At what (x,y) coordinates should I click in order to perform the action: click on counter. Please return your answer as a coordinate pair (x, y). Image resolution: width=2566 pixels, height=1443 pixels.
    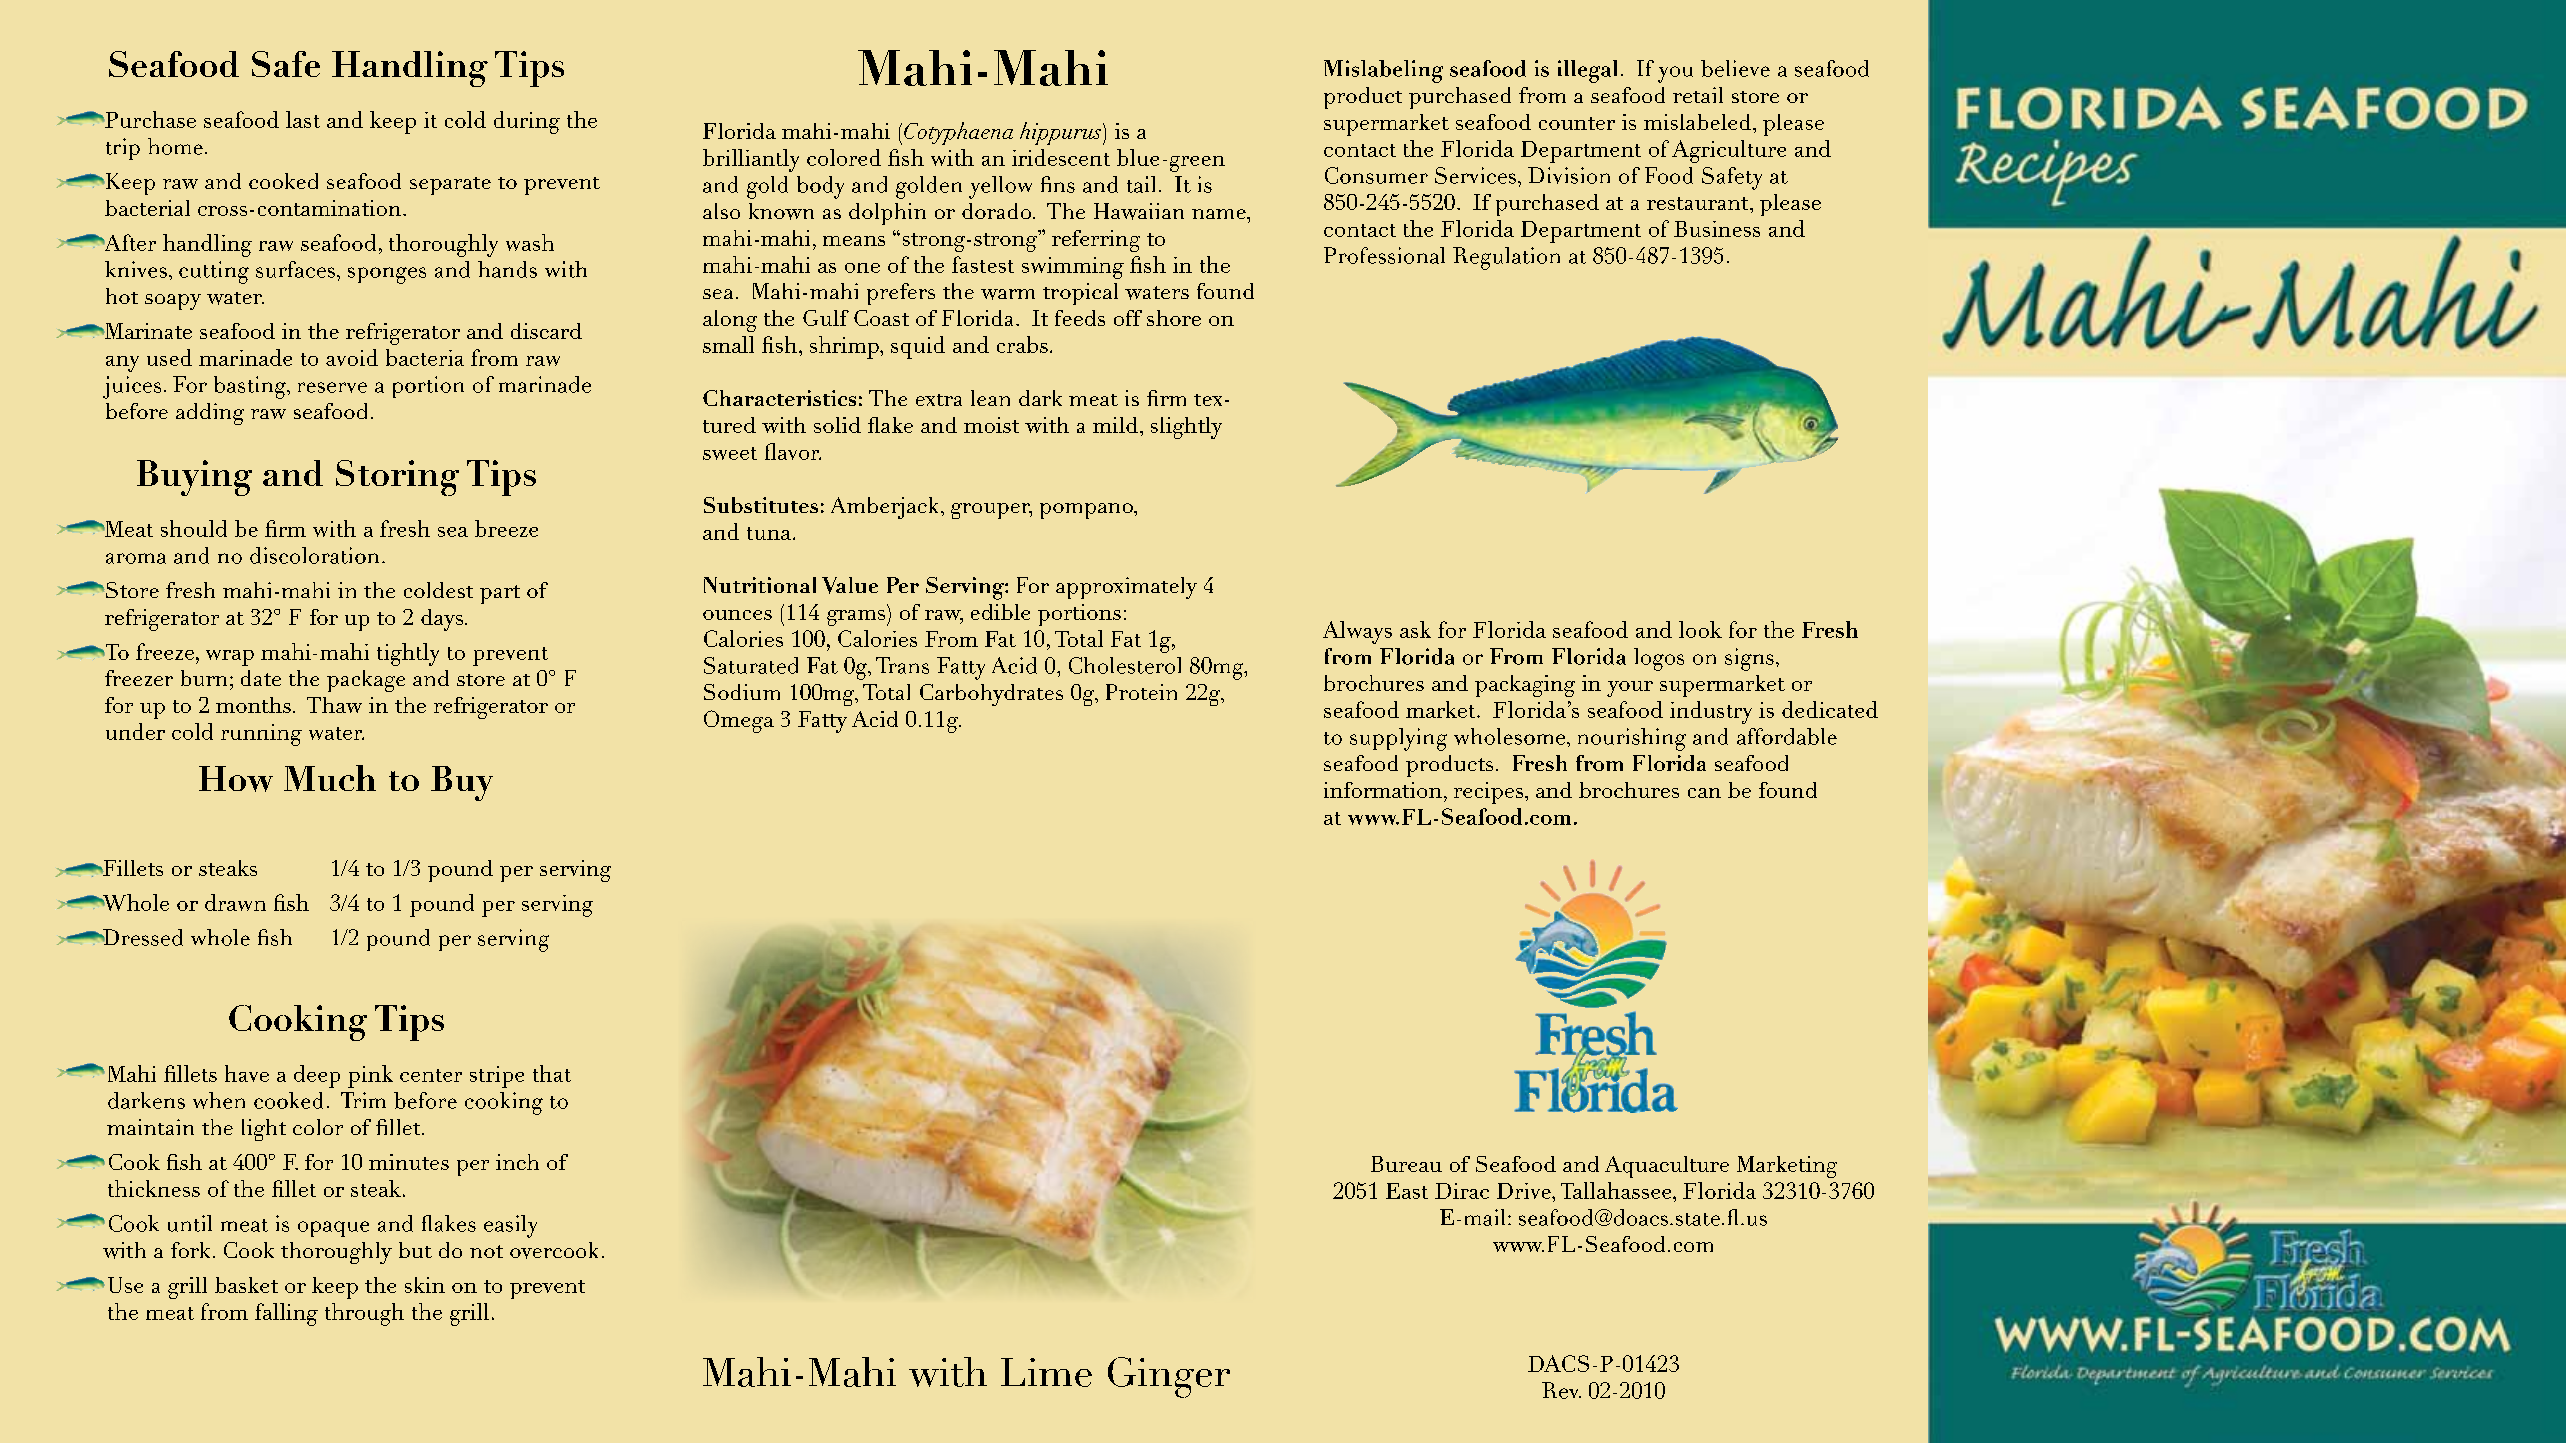
    Looking at the image, I should click on (1577, 123).
